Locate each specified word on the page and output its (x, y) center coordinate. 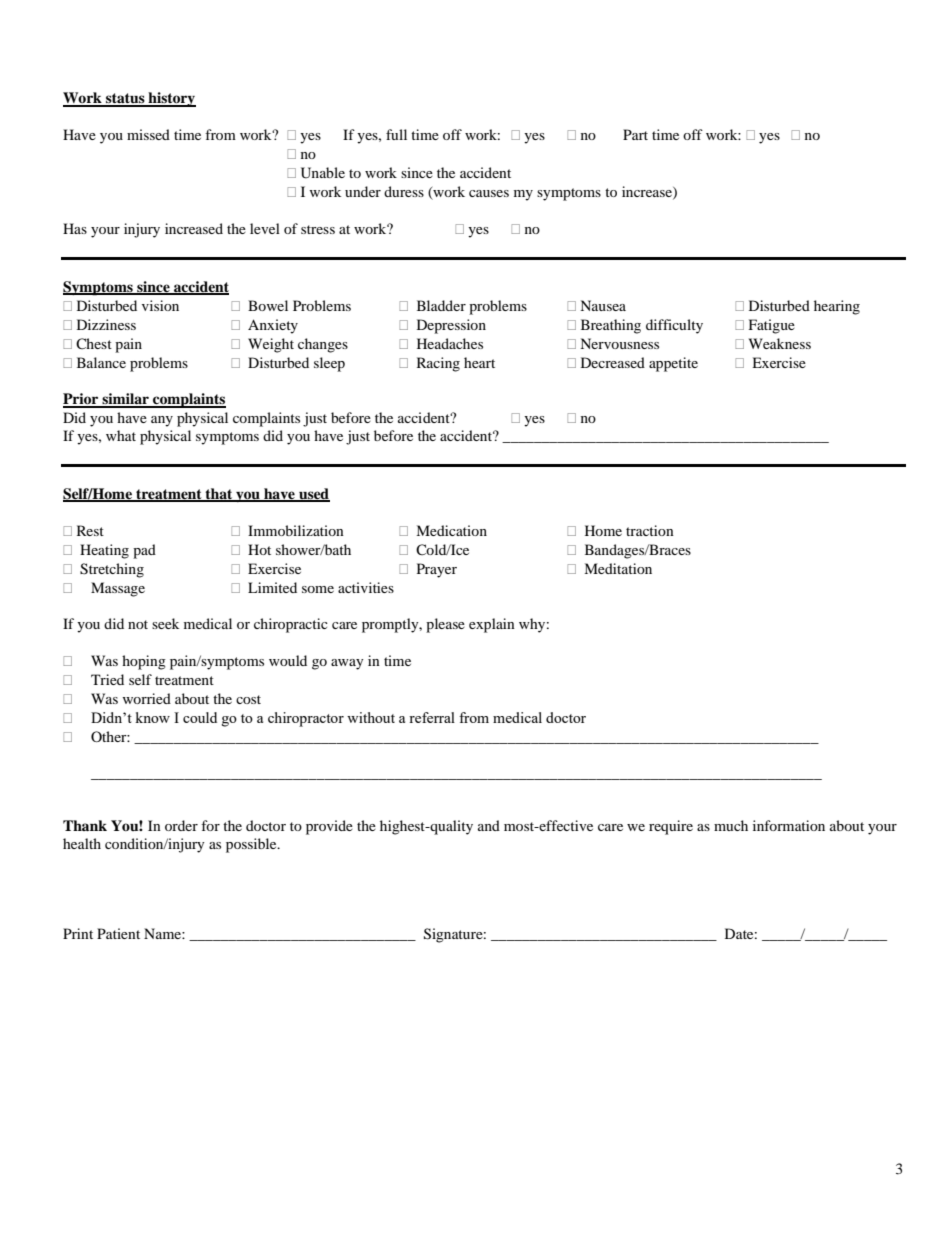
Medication (451, 530)
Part (635, 134)
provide (329, 827)
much (731, 825)
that (219, 494)
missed (148, 134)
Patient (118, 933)
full (396, 134)
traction (650, 530)
